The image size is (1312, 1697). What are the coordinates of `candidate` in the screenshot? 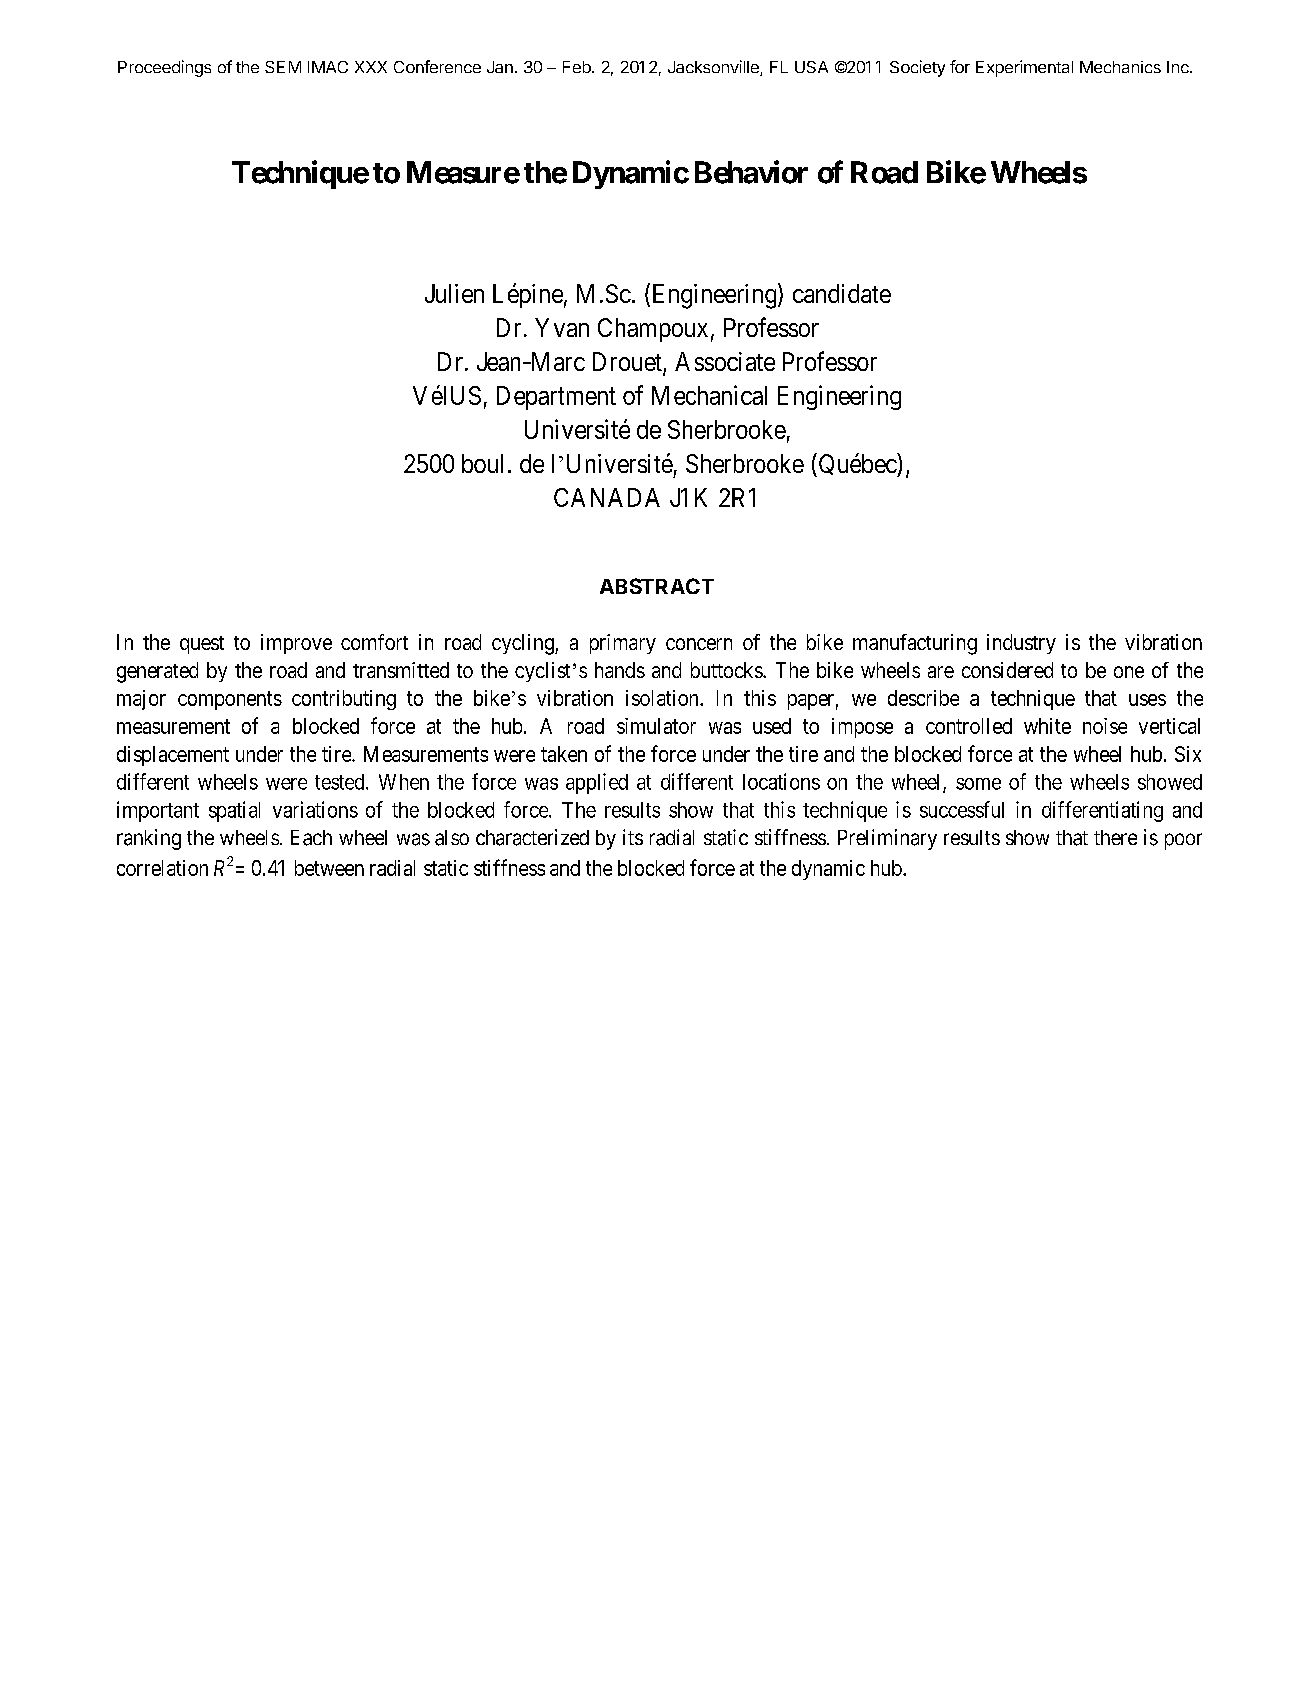 It's located at (842, 293).
